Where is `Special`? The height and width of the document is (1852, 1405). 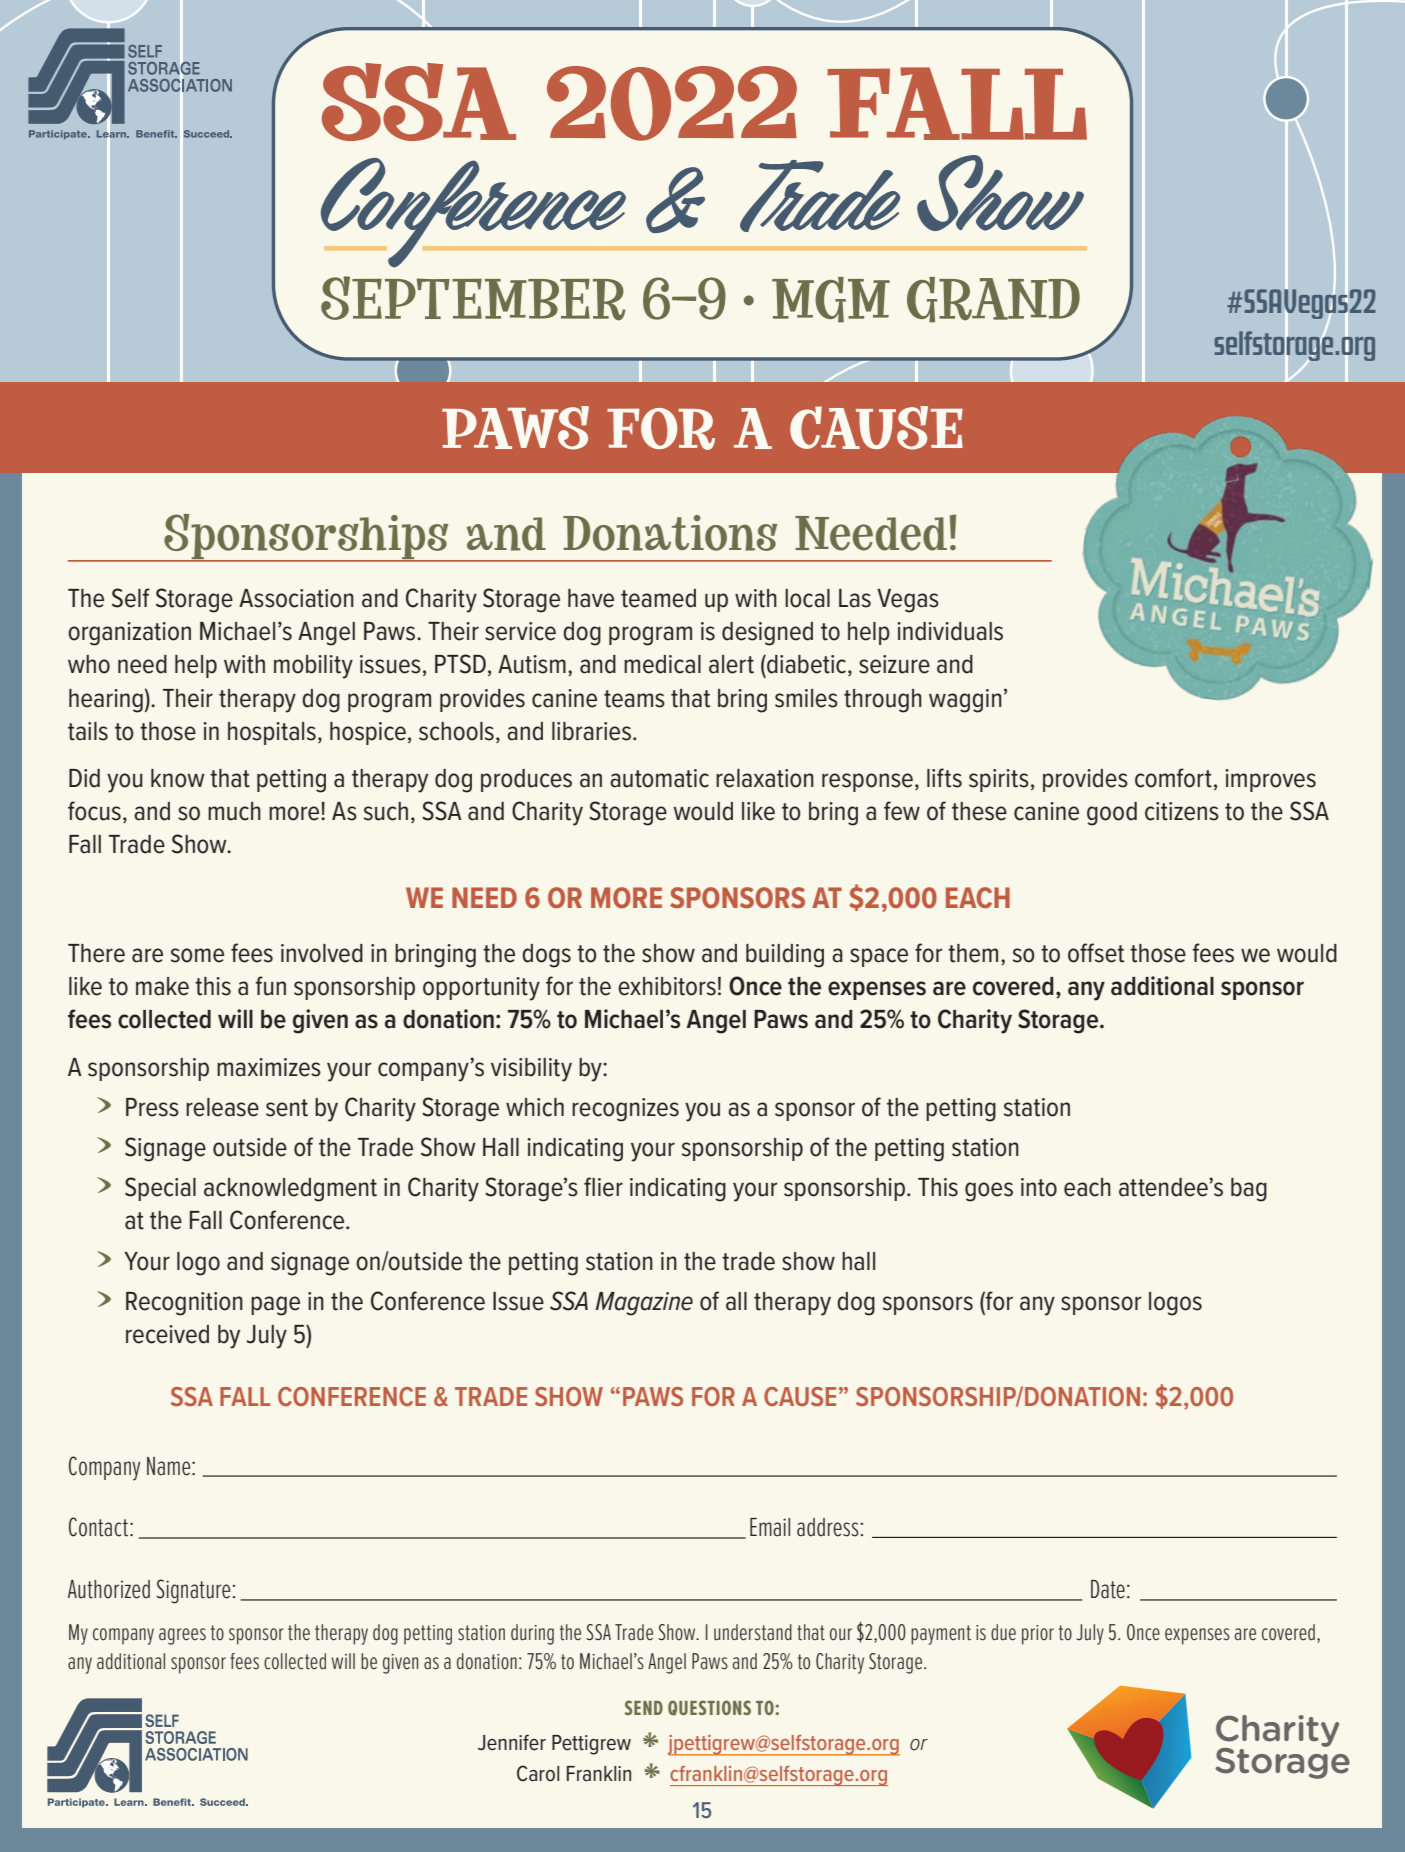
Special is located at coordinates (160, 1189).
